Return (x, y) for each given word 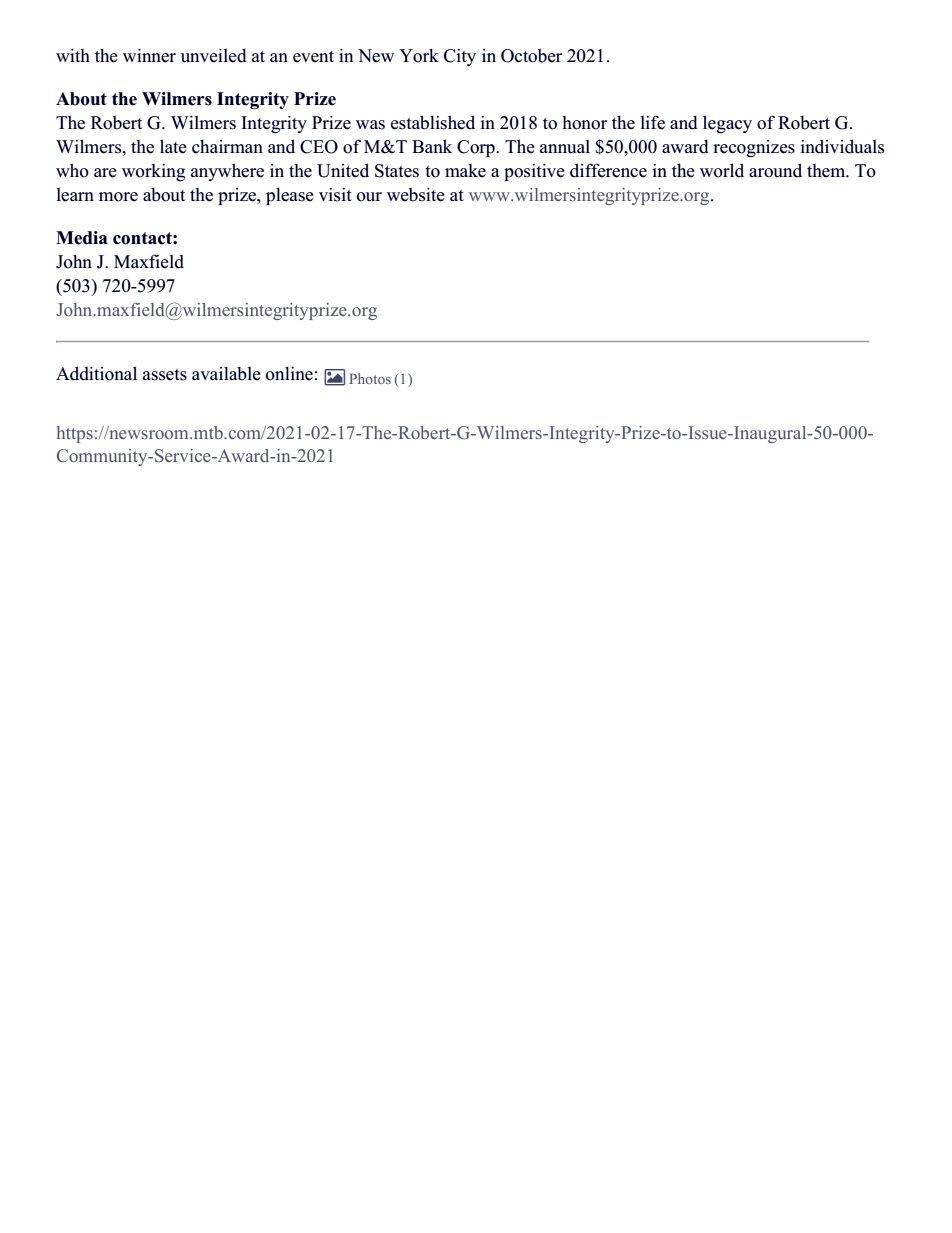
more (118, 197)
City (460, 57)
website (416, 194)
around (775, 170)
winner (149, 55)
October (531, 56)
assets (165, 375)
